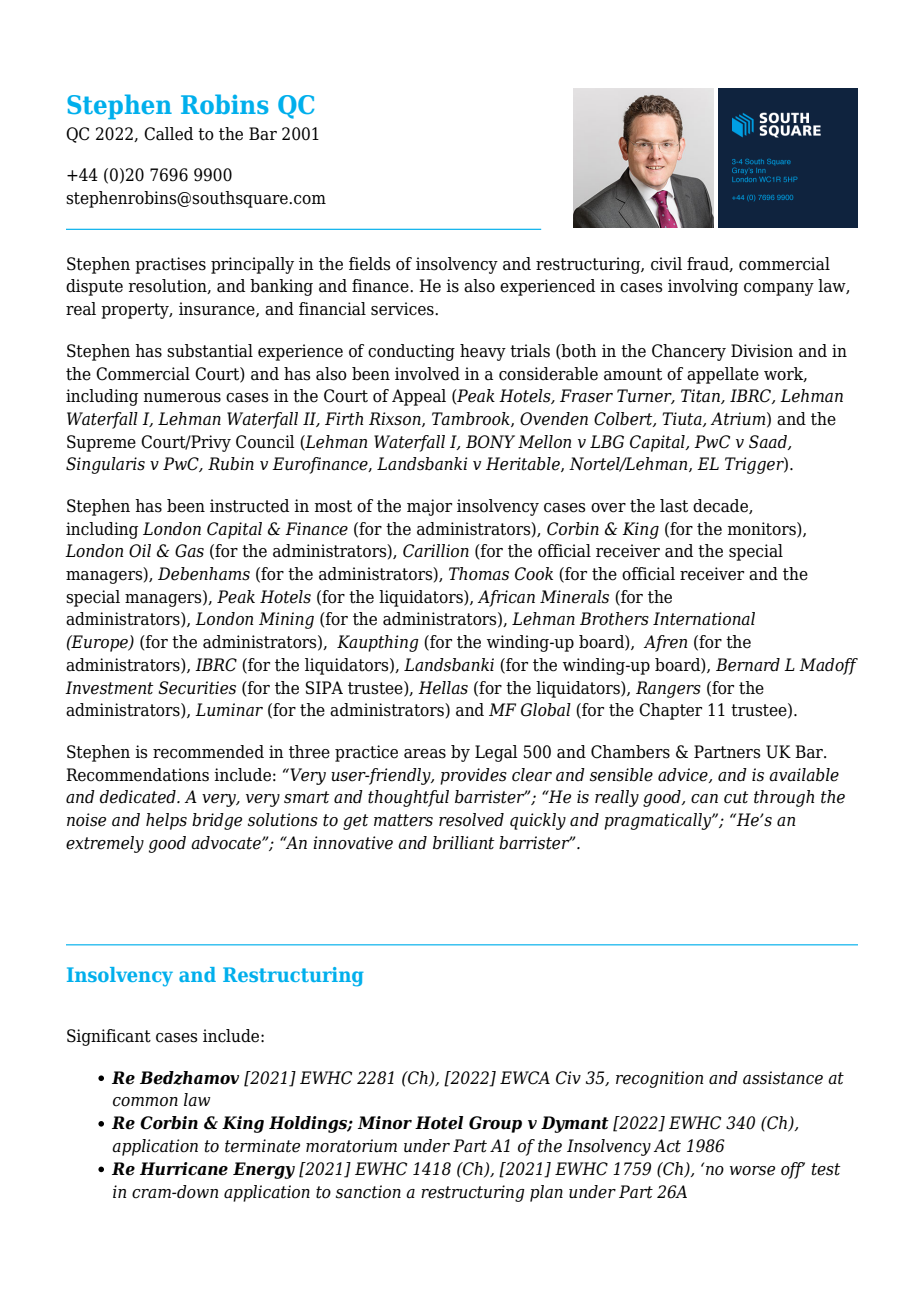 The width and height of the page is (924, 1308). I want to click on helps, so click(166, 821).
